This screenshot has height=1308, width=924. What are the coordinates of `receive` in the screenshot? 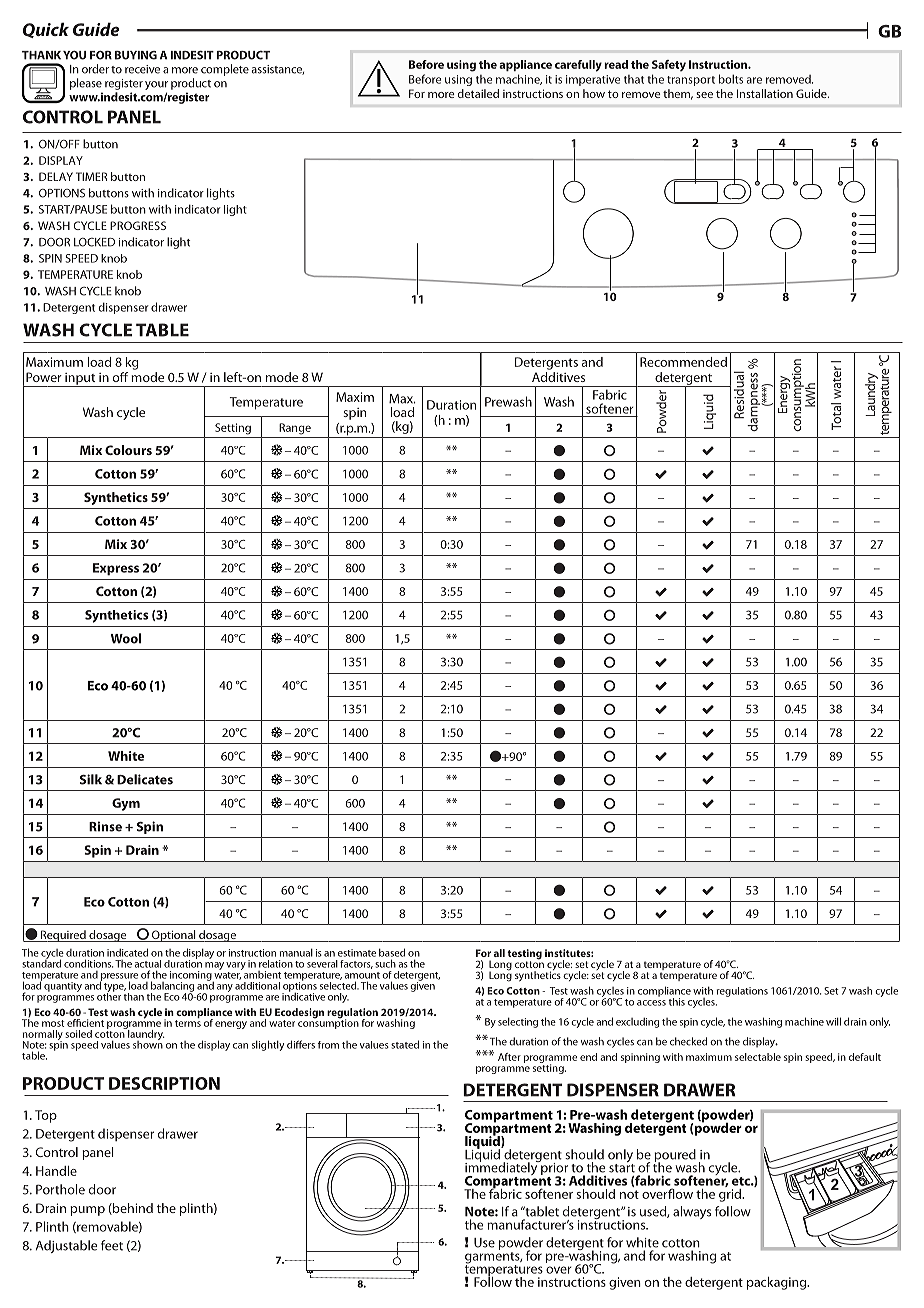 It's located at (142, 69).
